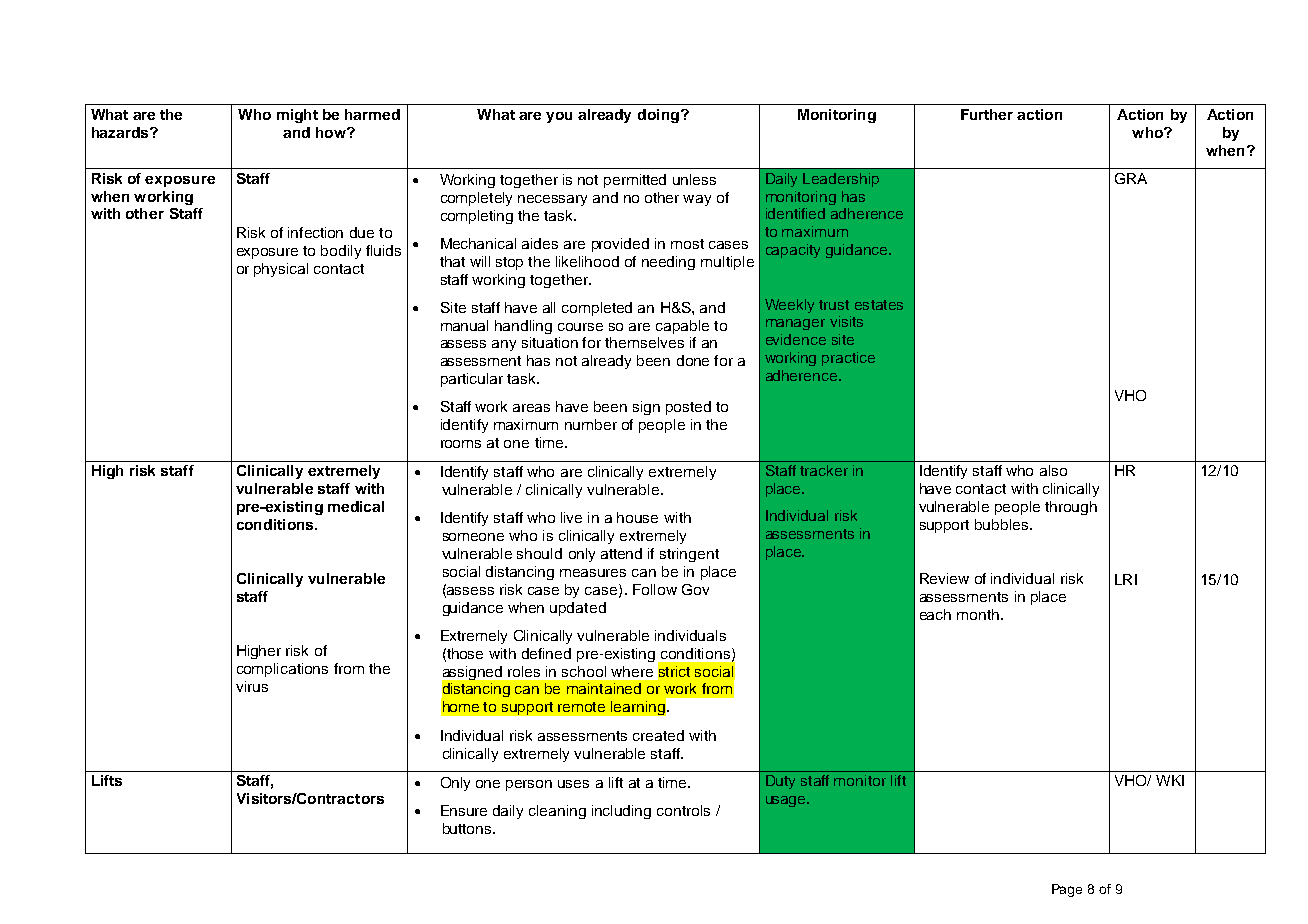 The image size is (1308, 924). Describe the element at coordinates (658, 116) in the document. I see `doing` at that location.
